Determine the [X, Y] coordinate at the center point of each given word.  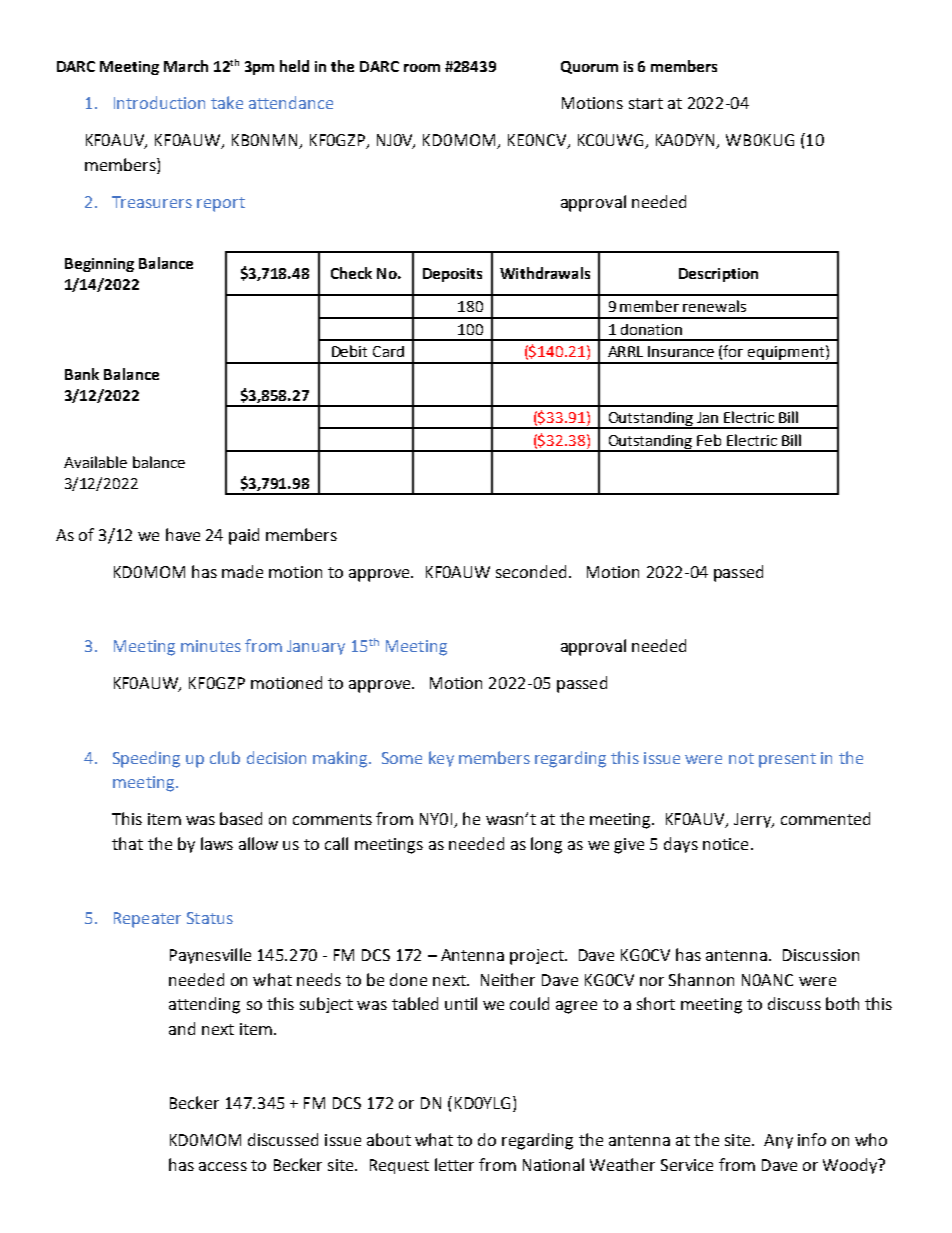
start [646, 103]
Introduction [159, 102]
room [422, 68]
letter [454, 1164]
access [223, 1166]
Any [778, 1141]
